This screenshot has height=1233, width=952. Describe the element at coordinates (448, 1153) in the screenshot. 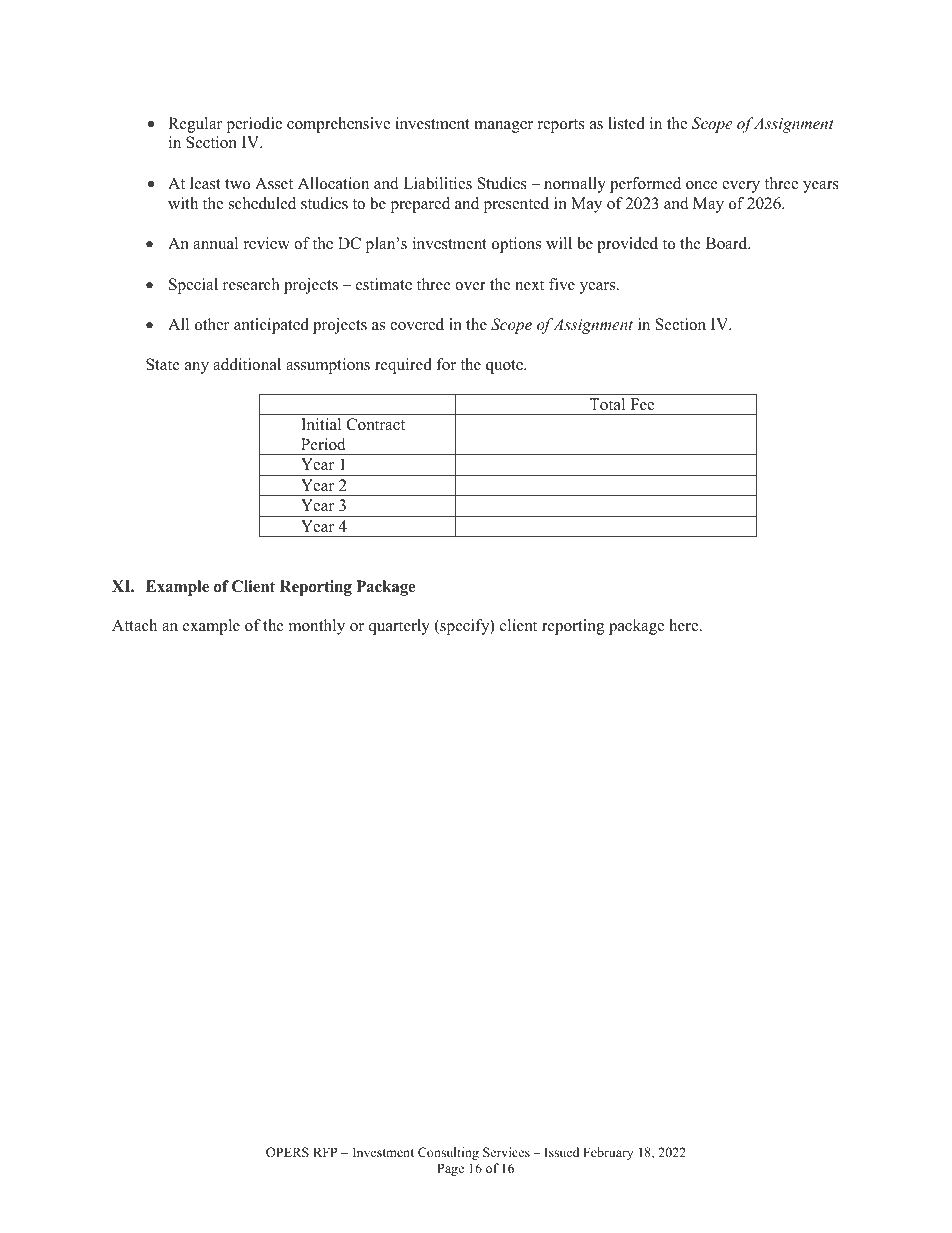

I see `Consulting` at that location.
